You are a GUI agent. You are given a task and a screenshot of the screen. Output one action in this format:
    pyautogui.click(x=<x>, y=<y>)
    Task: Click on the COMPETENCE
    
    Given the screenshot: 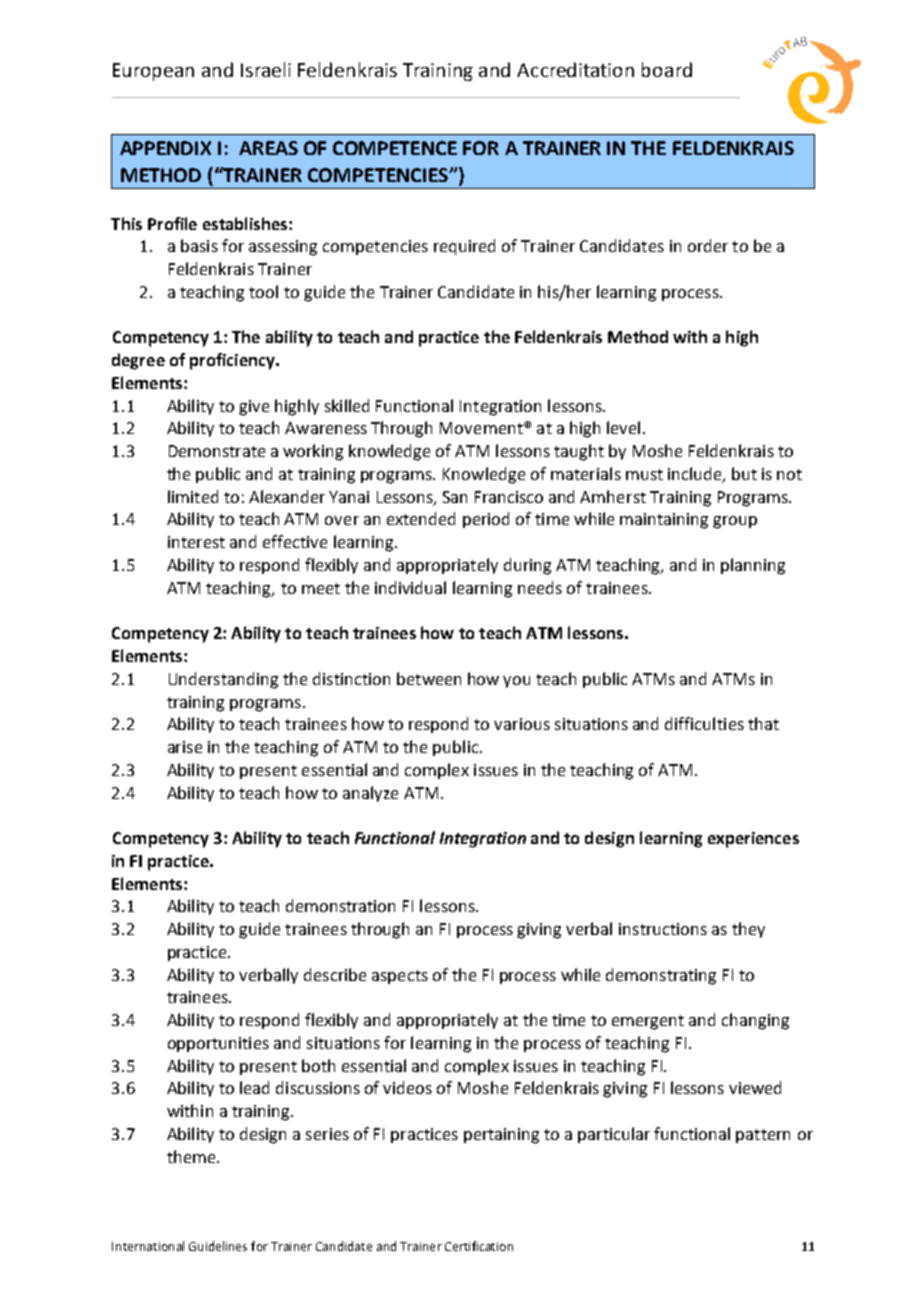 What is the action you would take?
    pyautogui.click(x=395, y=148)
